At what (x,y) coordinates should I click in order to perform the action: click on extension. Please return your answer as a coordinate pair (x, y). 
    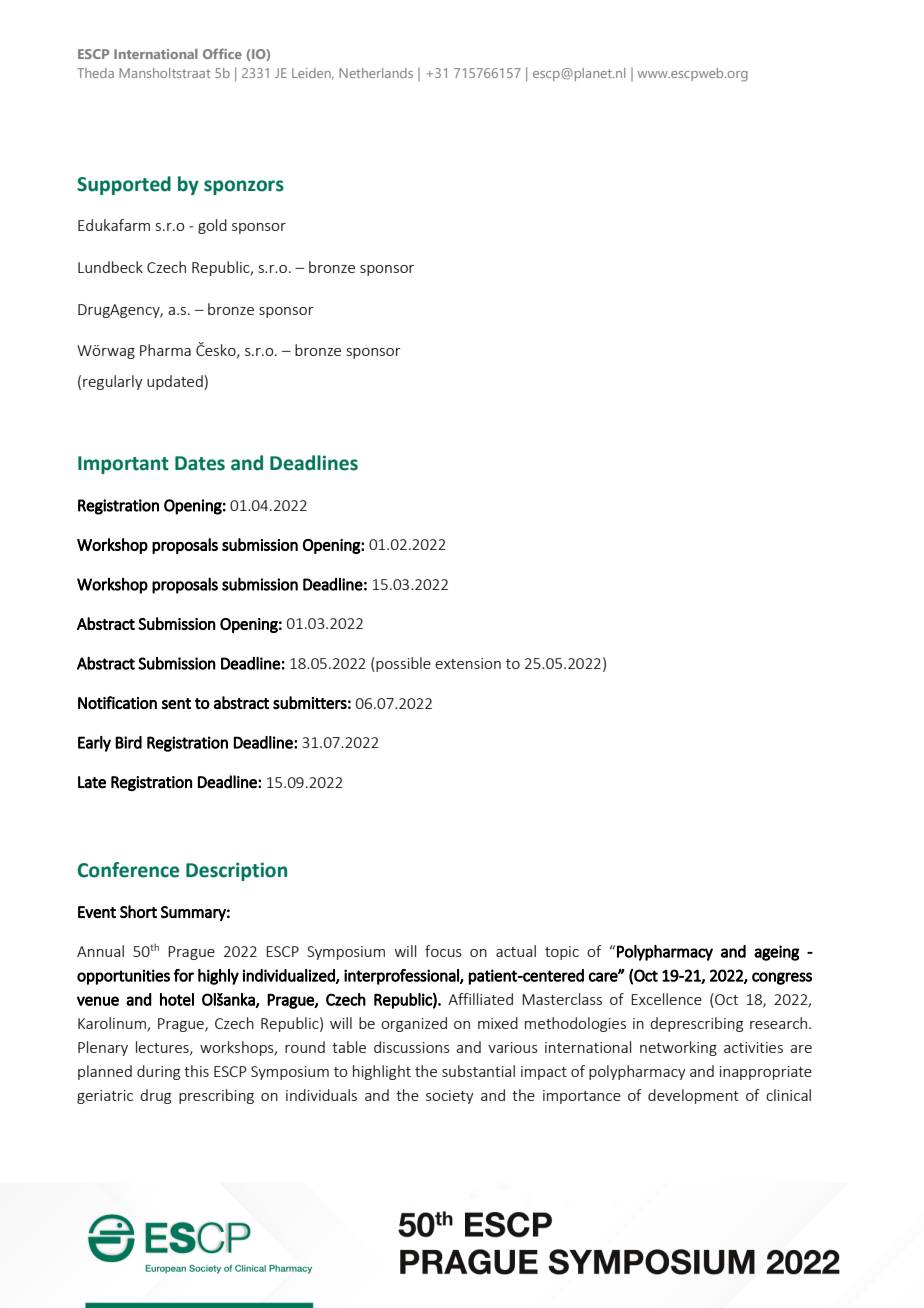
    Looking at the image, I should click on (468, 663).
